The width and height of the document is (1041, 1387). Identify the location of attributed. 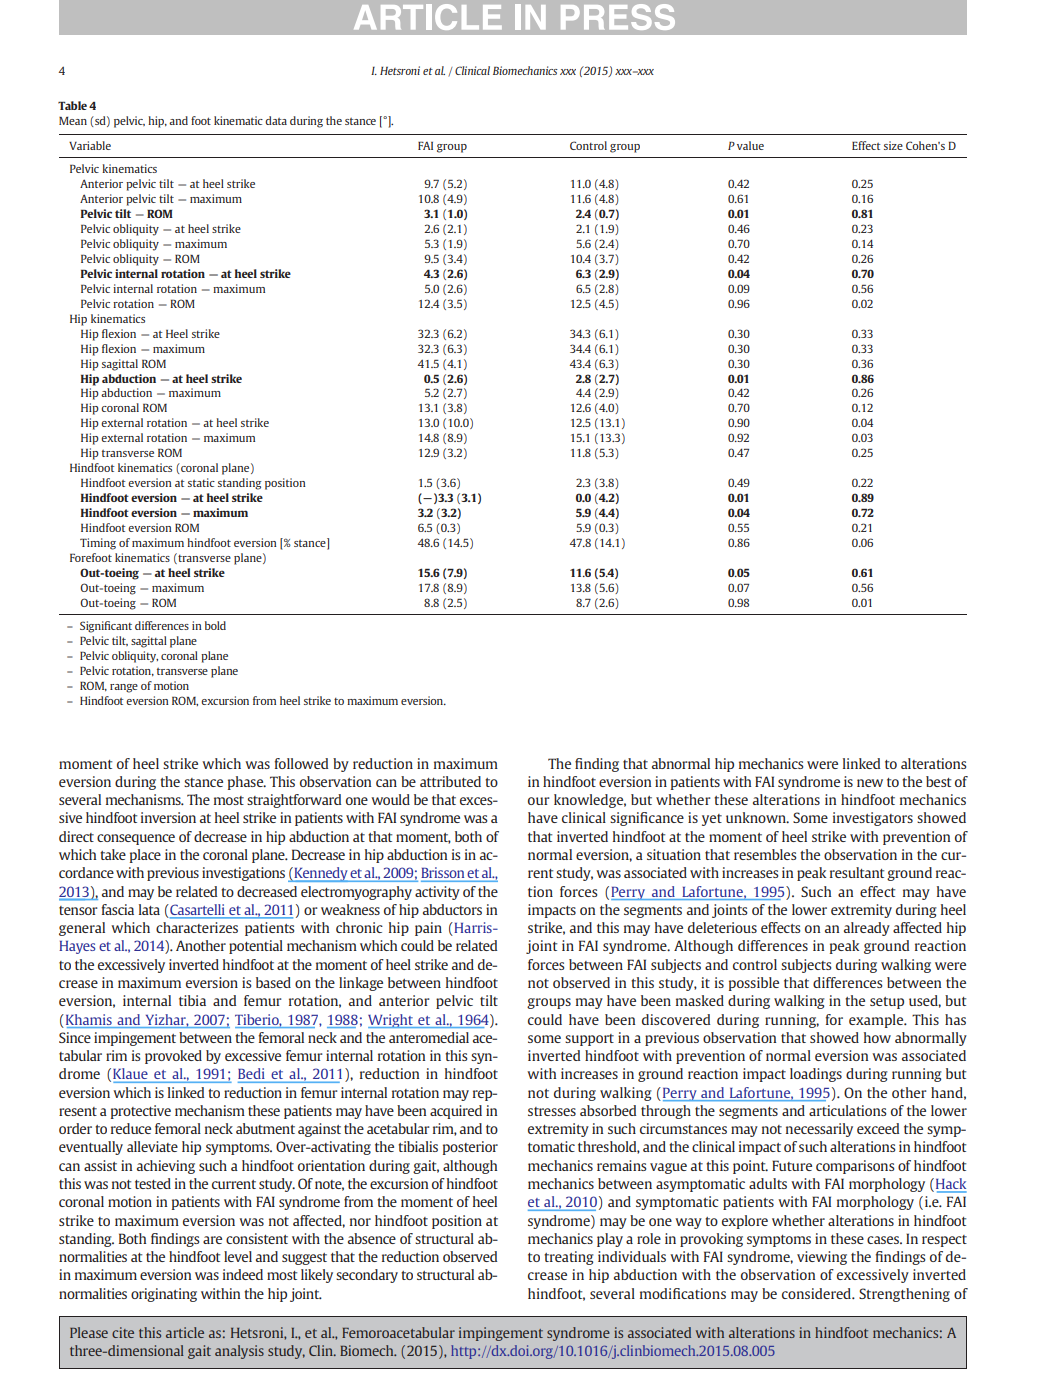
(450, 781).
